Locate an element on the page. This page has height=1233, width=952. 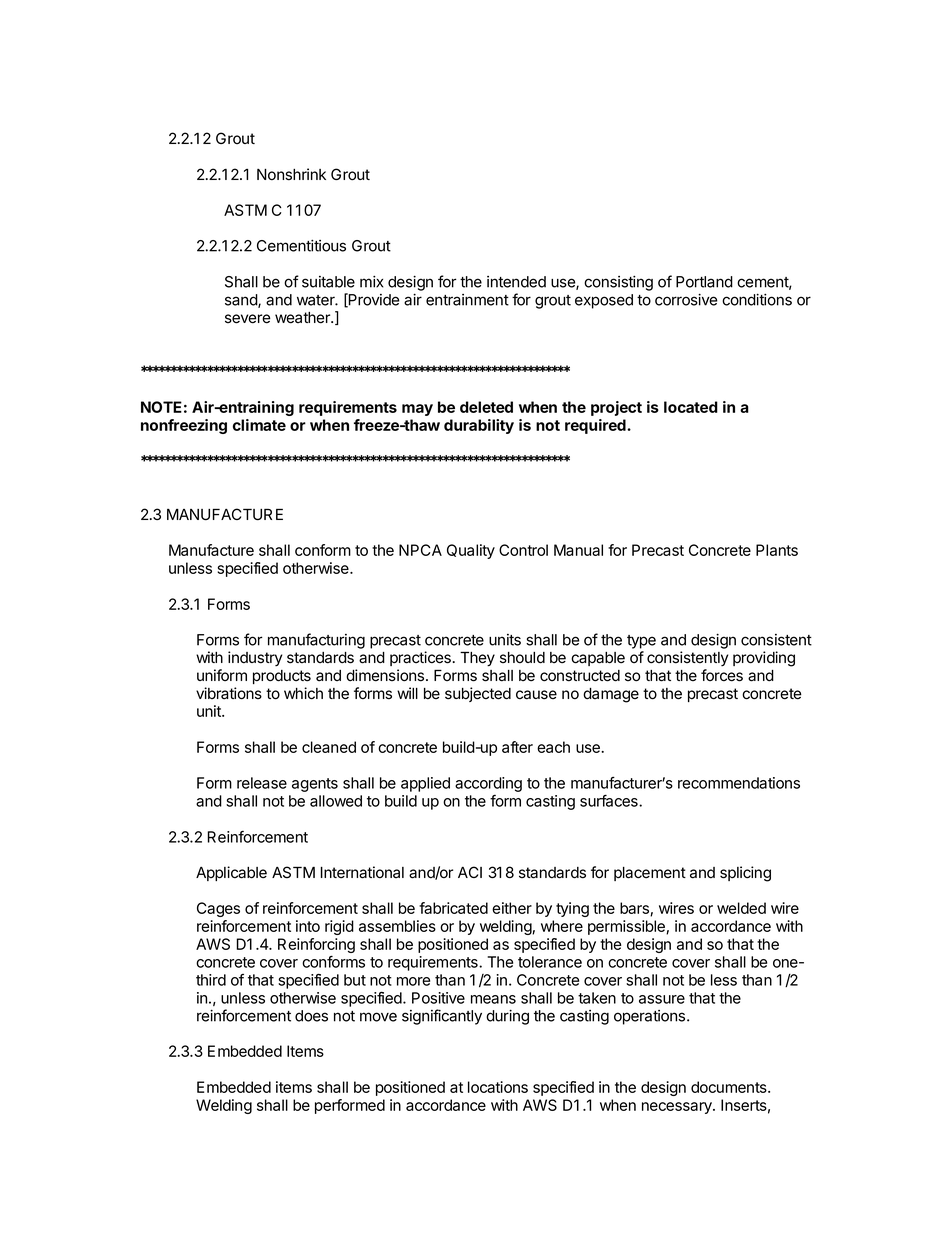
which is located at coordinates (303, 693).
